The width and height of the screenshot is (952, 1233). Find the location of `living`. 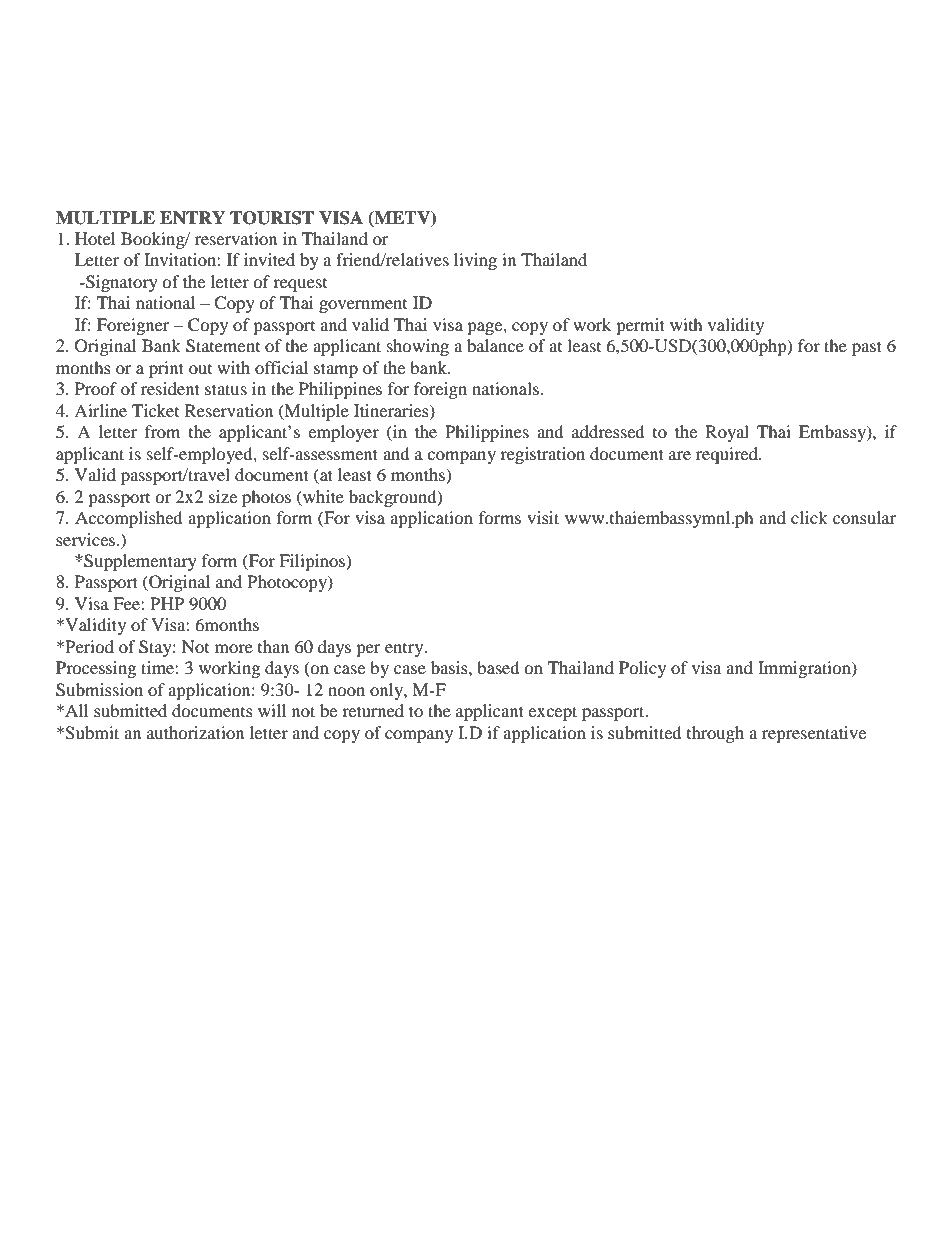

living is located at coordinates (475, 261).
